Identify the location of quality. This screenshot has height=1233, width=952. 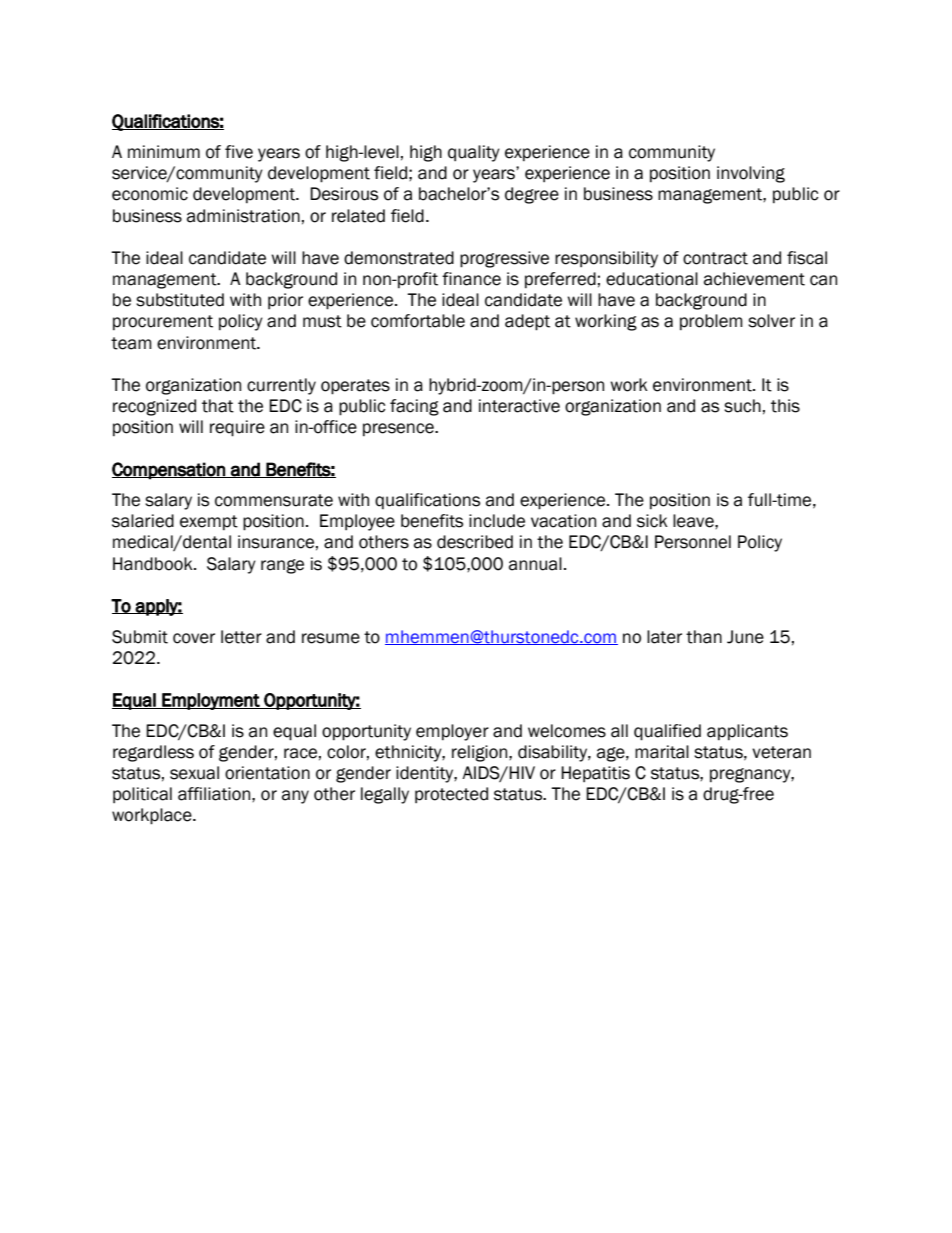
(474, 153).
